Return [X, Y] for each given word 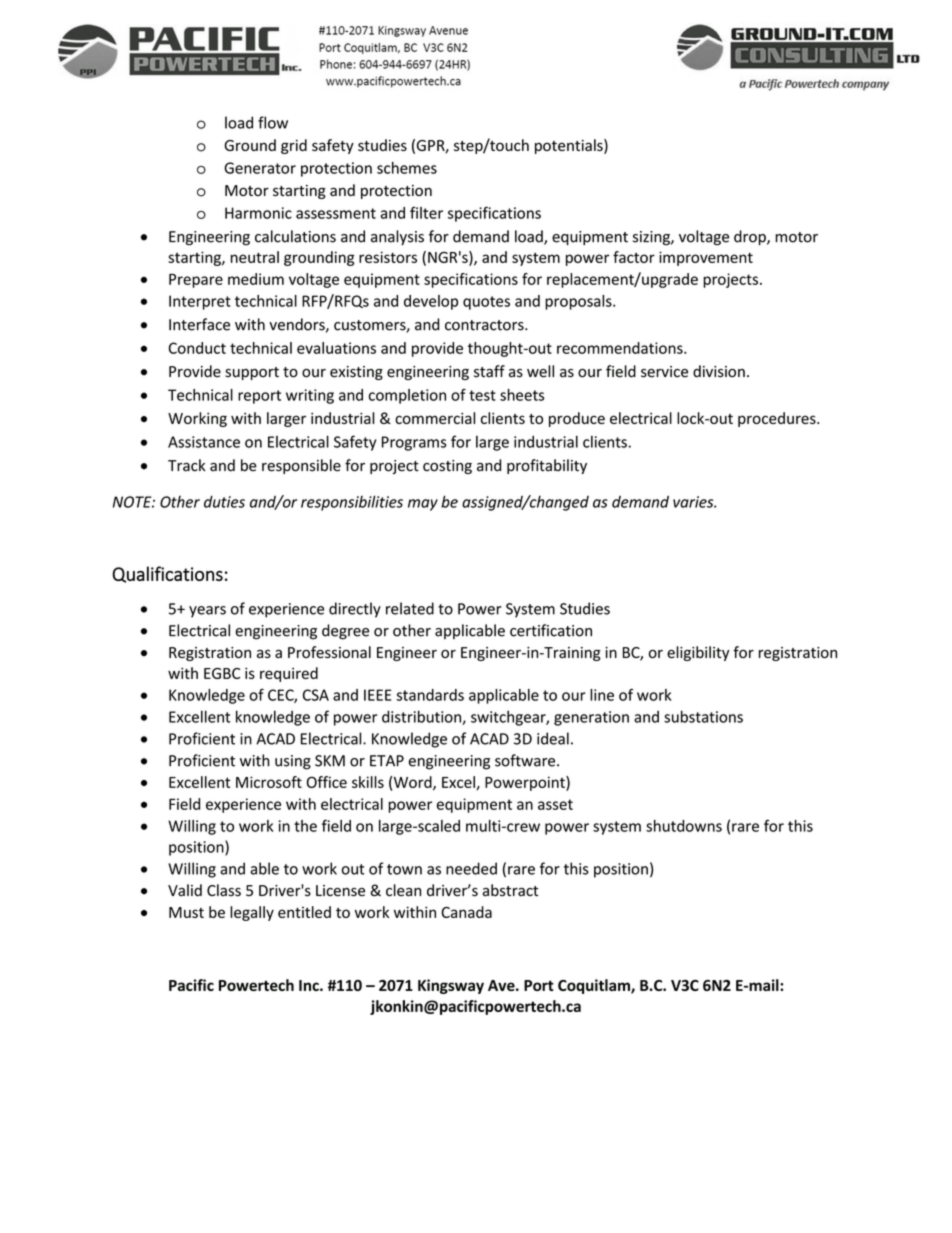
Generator [260, 168]
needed [471, 868]
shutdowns [684, 826]
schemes [407, 168]
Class [224, 890]
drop [751, 237]
